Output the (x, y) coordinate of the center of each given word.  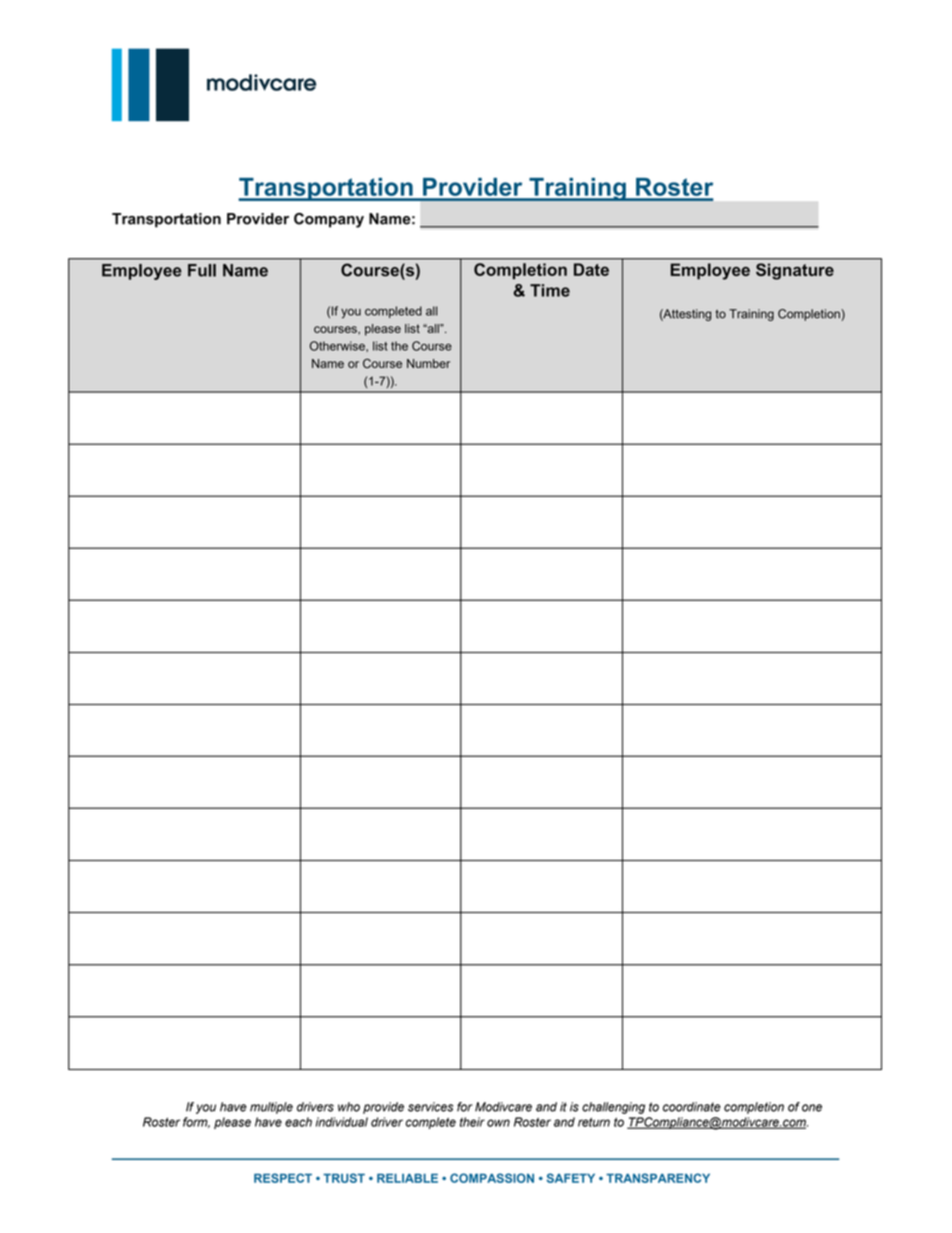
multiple (271, 1108)
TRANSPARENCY (658, 1178)
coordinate (692, 1107)
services (430, 1107)
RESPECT (283, 1178)
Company (329, 220)
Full (202, 270)
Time (550, 290)
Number (428, 363)
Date (591, 269)
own (498, 1123)
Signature (795, 271)
